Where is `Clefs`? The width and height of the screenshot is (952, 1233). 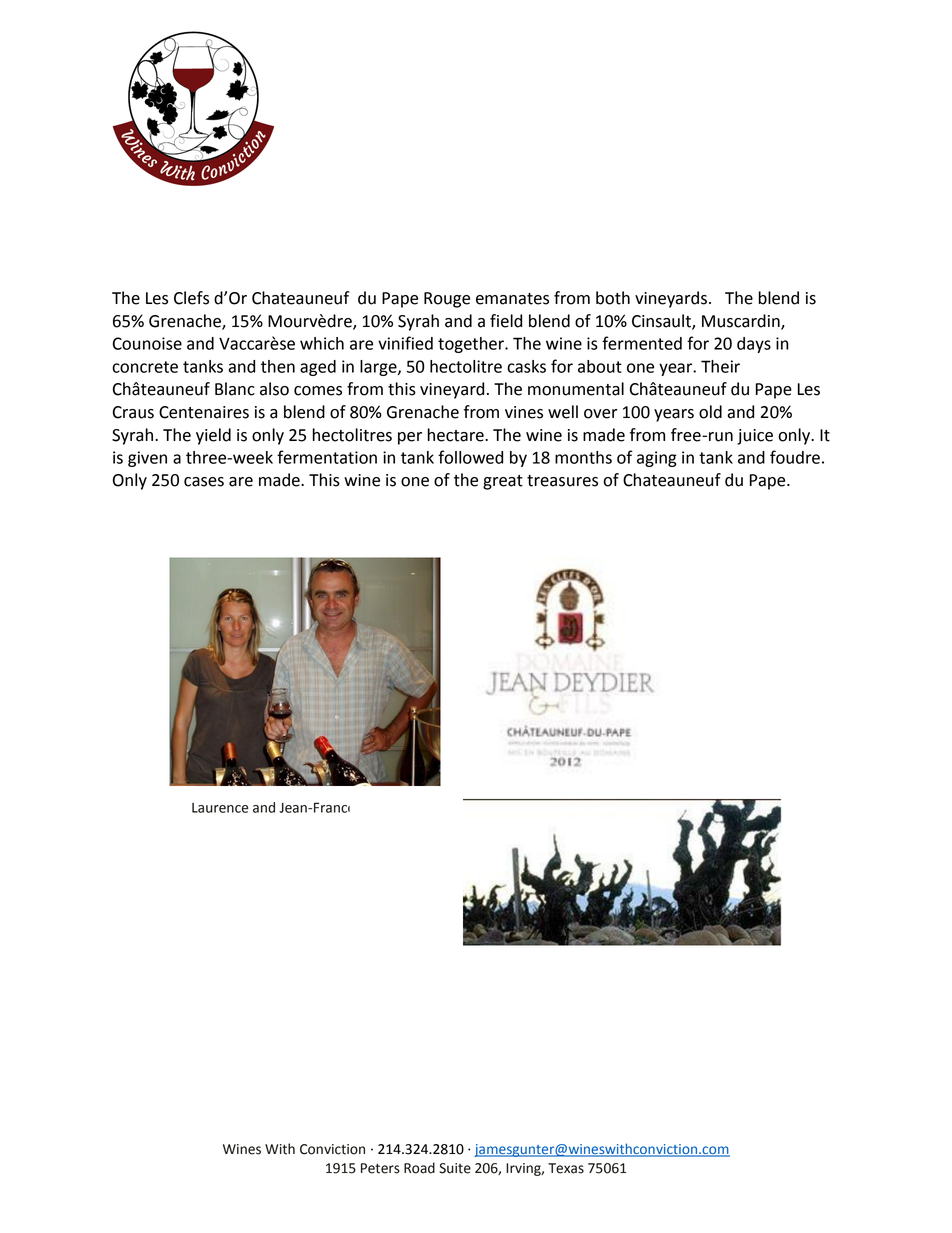 Clefs is located at coordinates (191, 298).
